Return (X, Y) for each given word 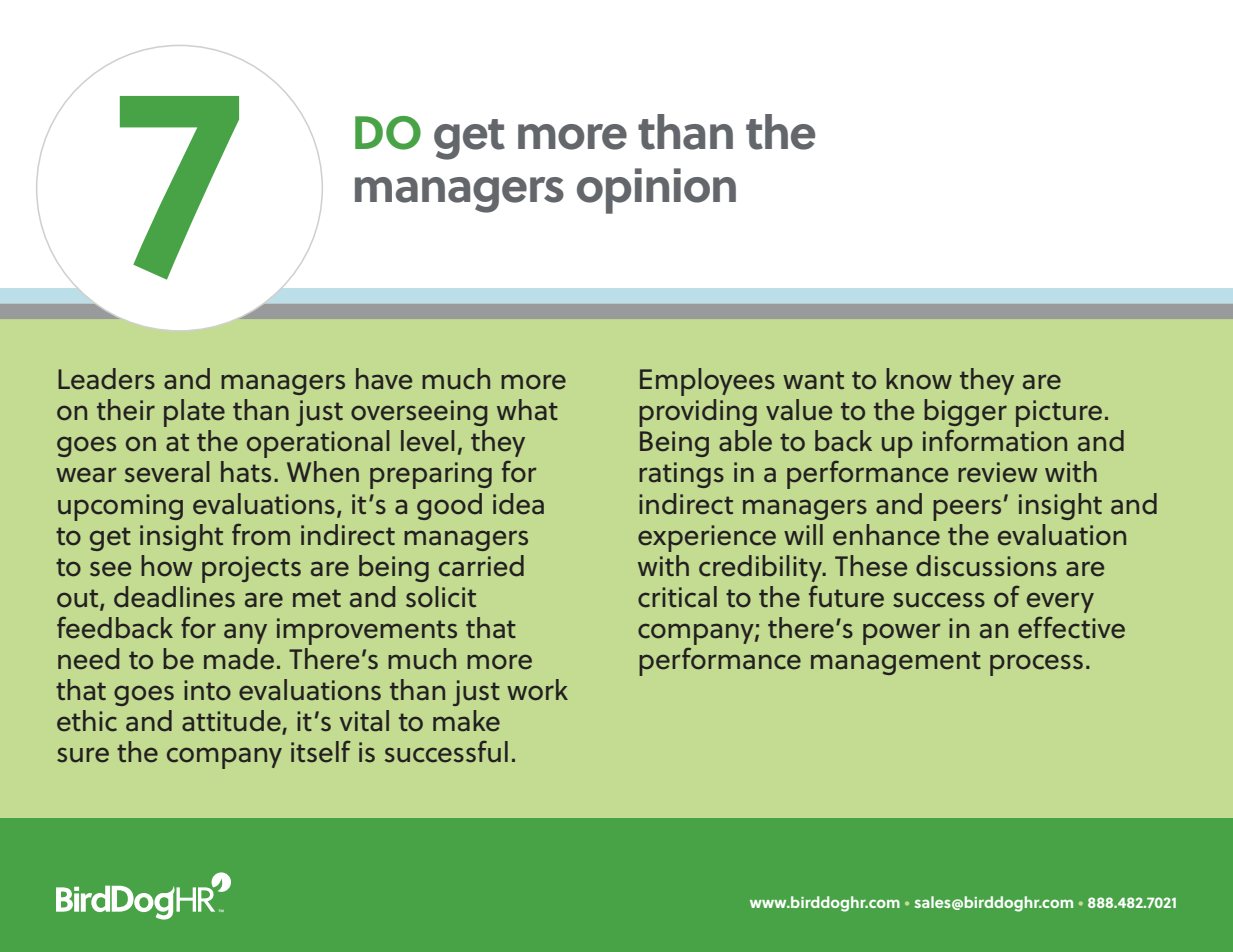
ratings (681, 475)
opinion (656, 191)
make (466, 721)
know (919, 379)
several (167, 472)
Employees (707, 382)
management (896, 663)
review (998, 472)
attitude (232, 722)
